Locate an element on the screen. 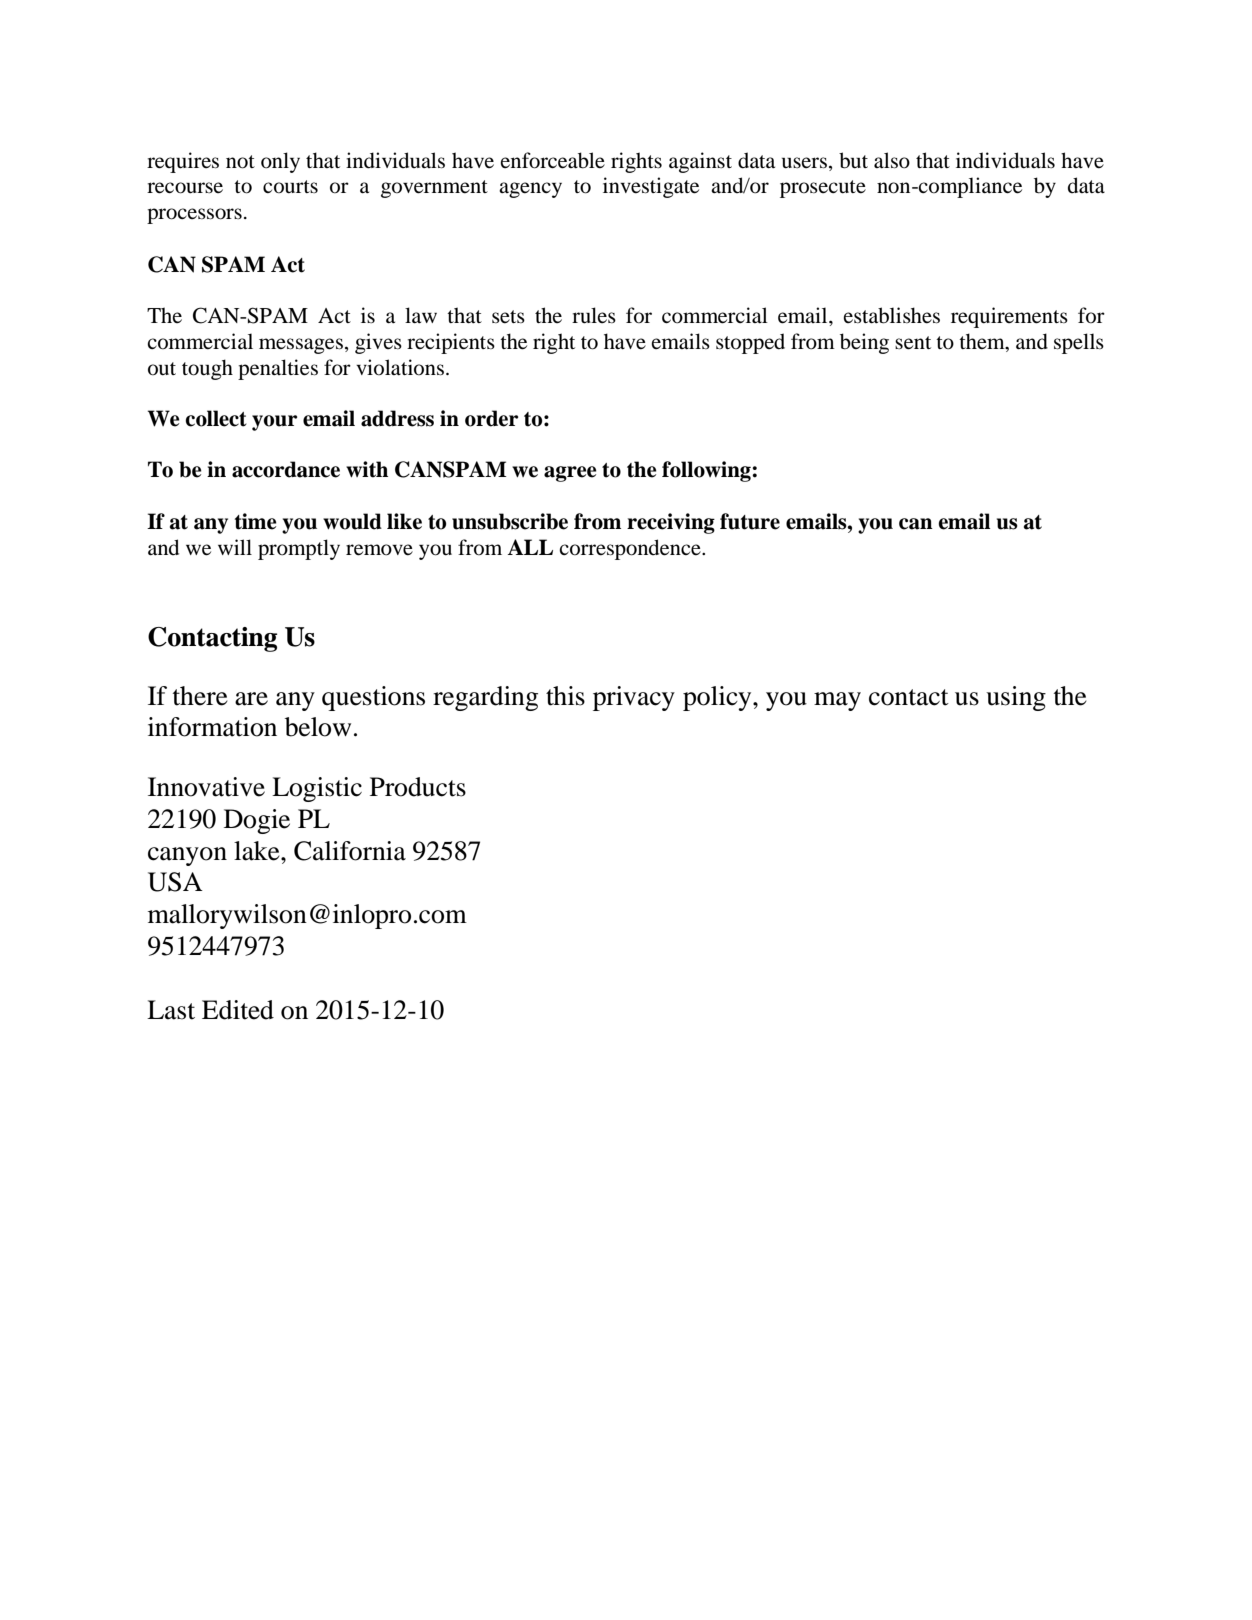 This screenshot has width=1252, height=1620. correspondence is located at coordinates (631, 549).
